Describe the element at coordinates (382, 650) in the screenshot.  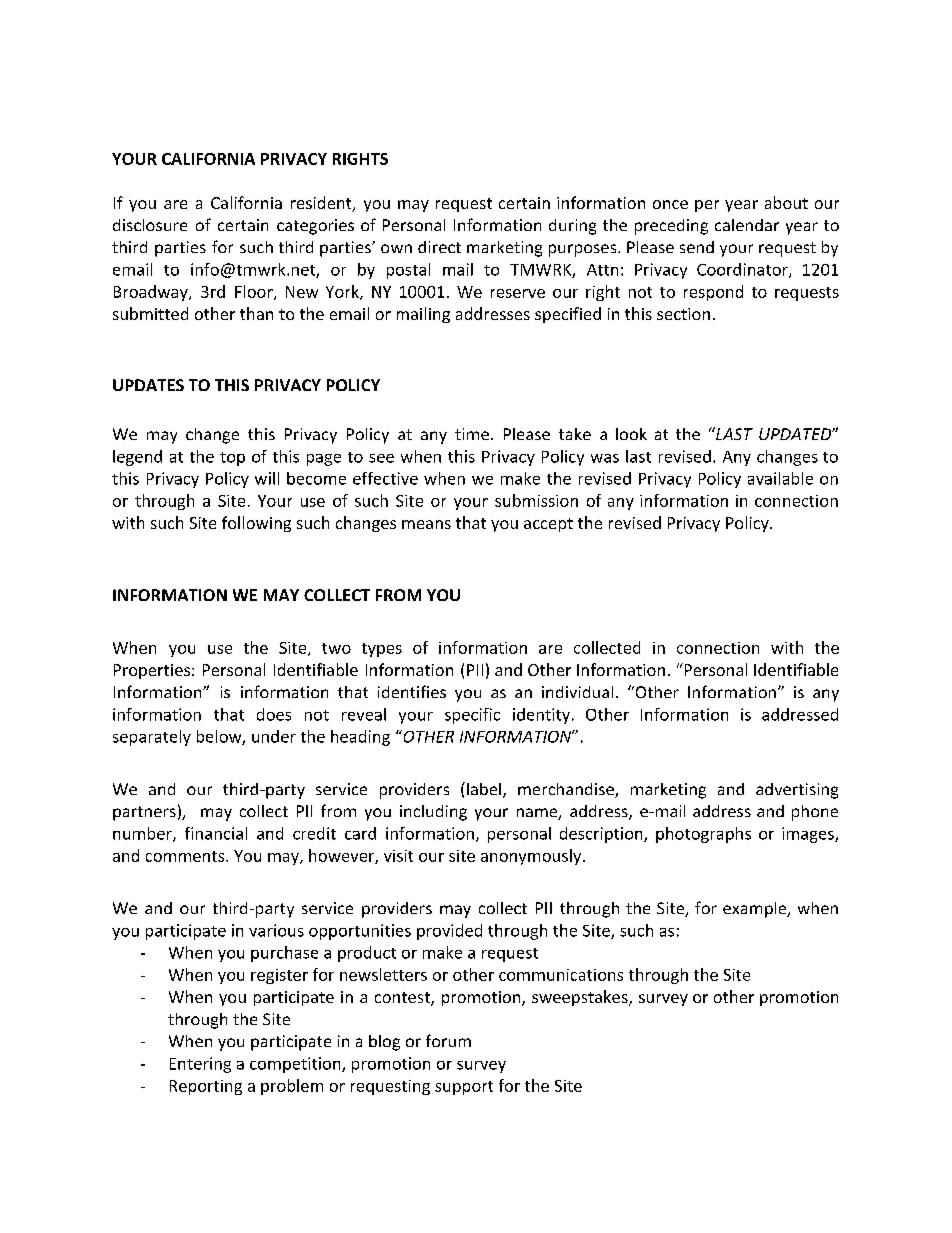
I see `types` at that location.
